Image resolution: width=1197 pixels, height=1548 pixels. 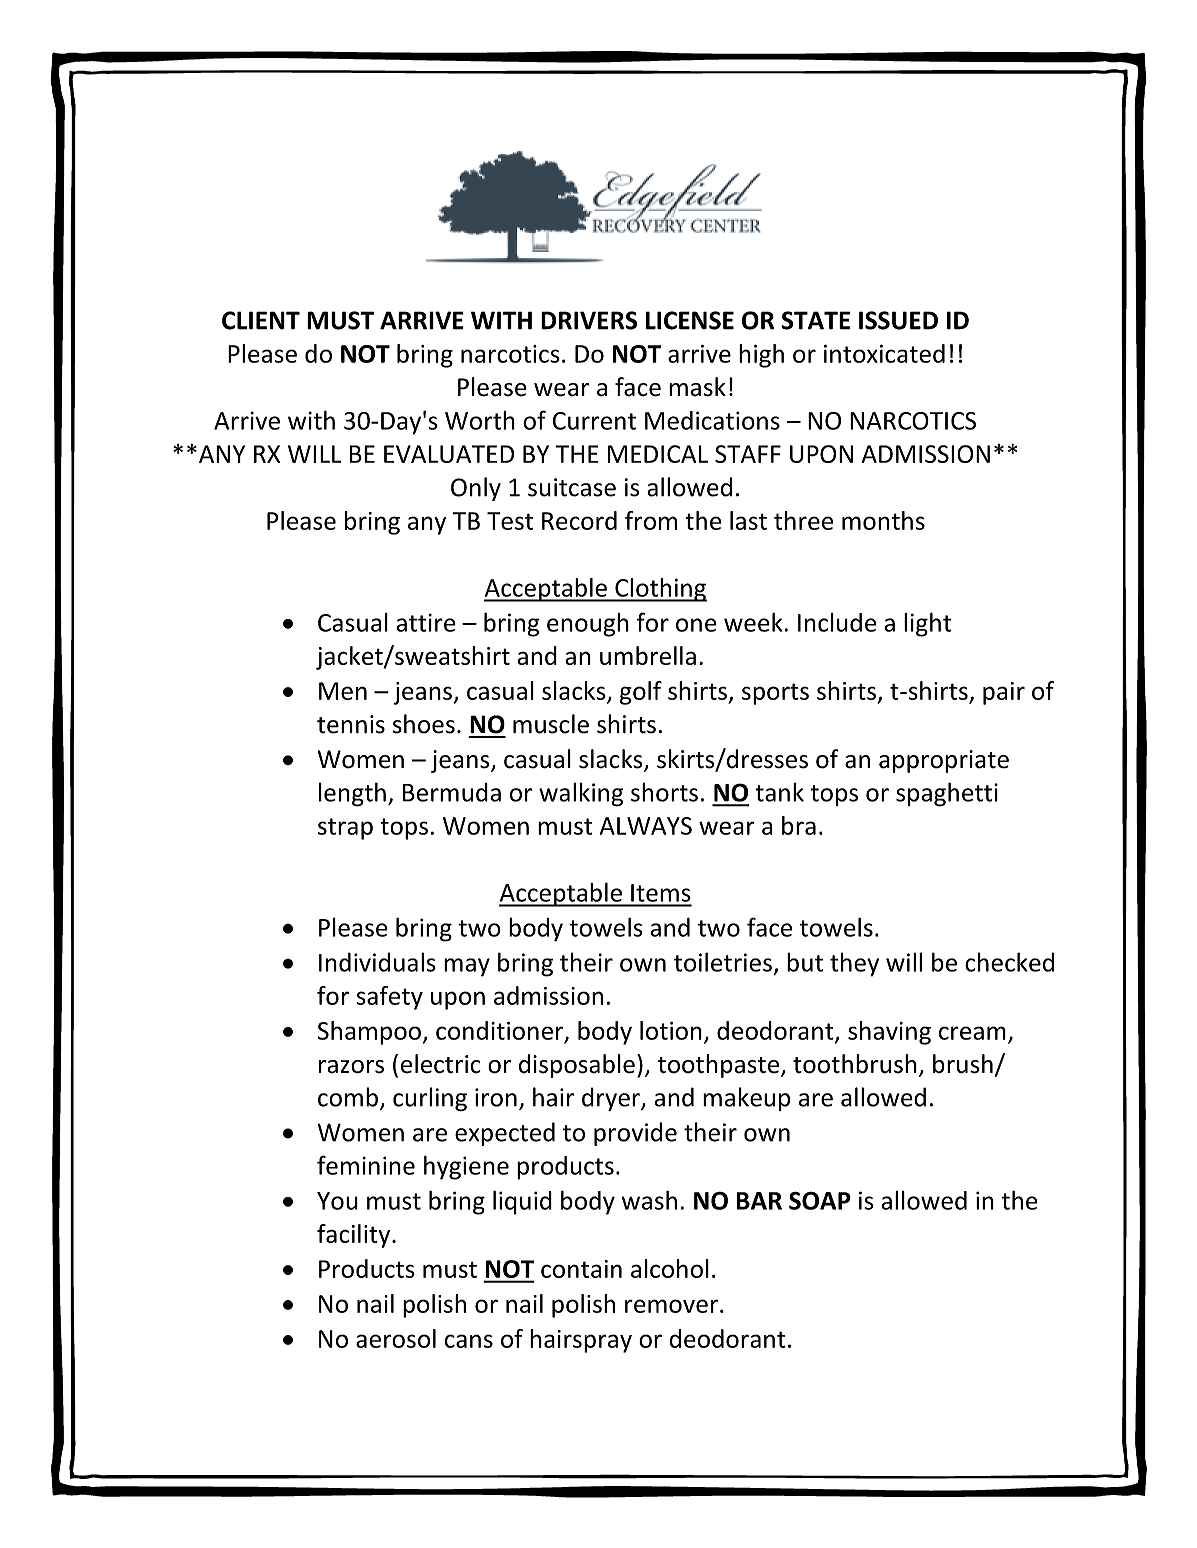 What do you see at coordinates (351, 724) in the image?
I see `tennis` at bounding box center [351, 724].
